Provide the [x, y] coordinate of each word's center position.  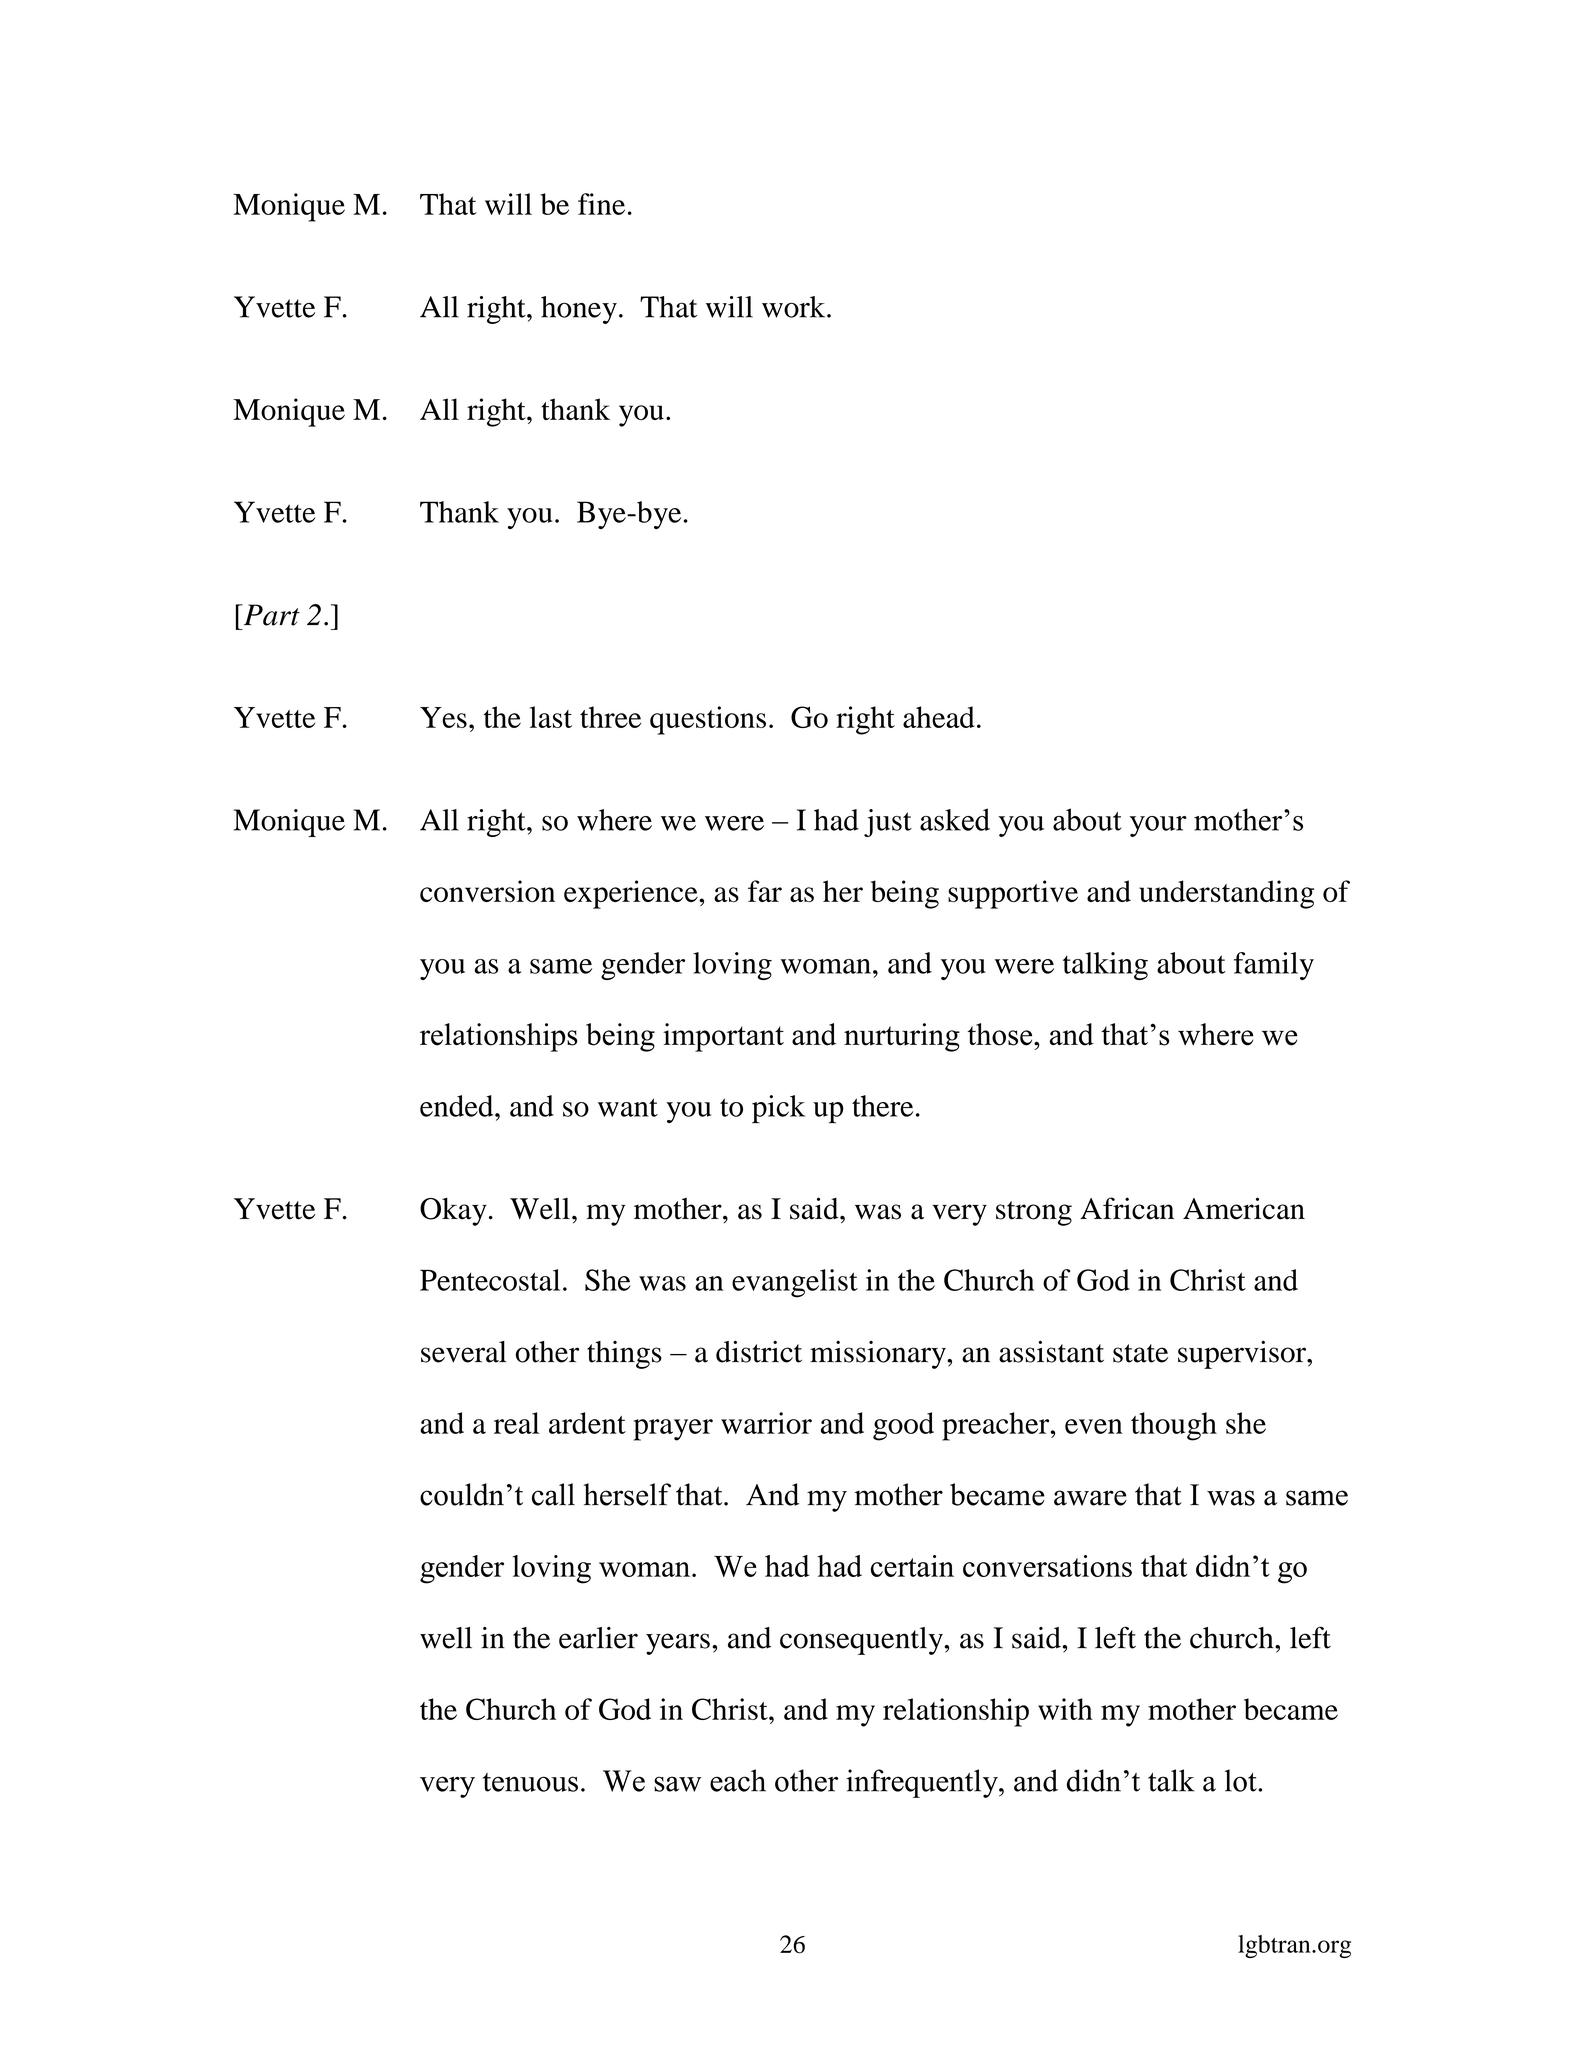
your [1158, 826]
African [1127, 1208]
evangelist [795, 1283]
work [795, 307]
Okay [453, 1212]
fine [601, 204]
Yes [443, 717]
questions [708, 720]
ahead [939, 717]
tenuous [530, 1782]
